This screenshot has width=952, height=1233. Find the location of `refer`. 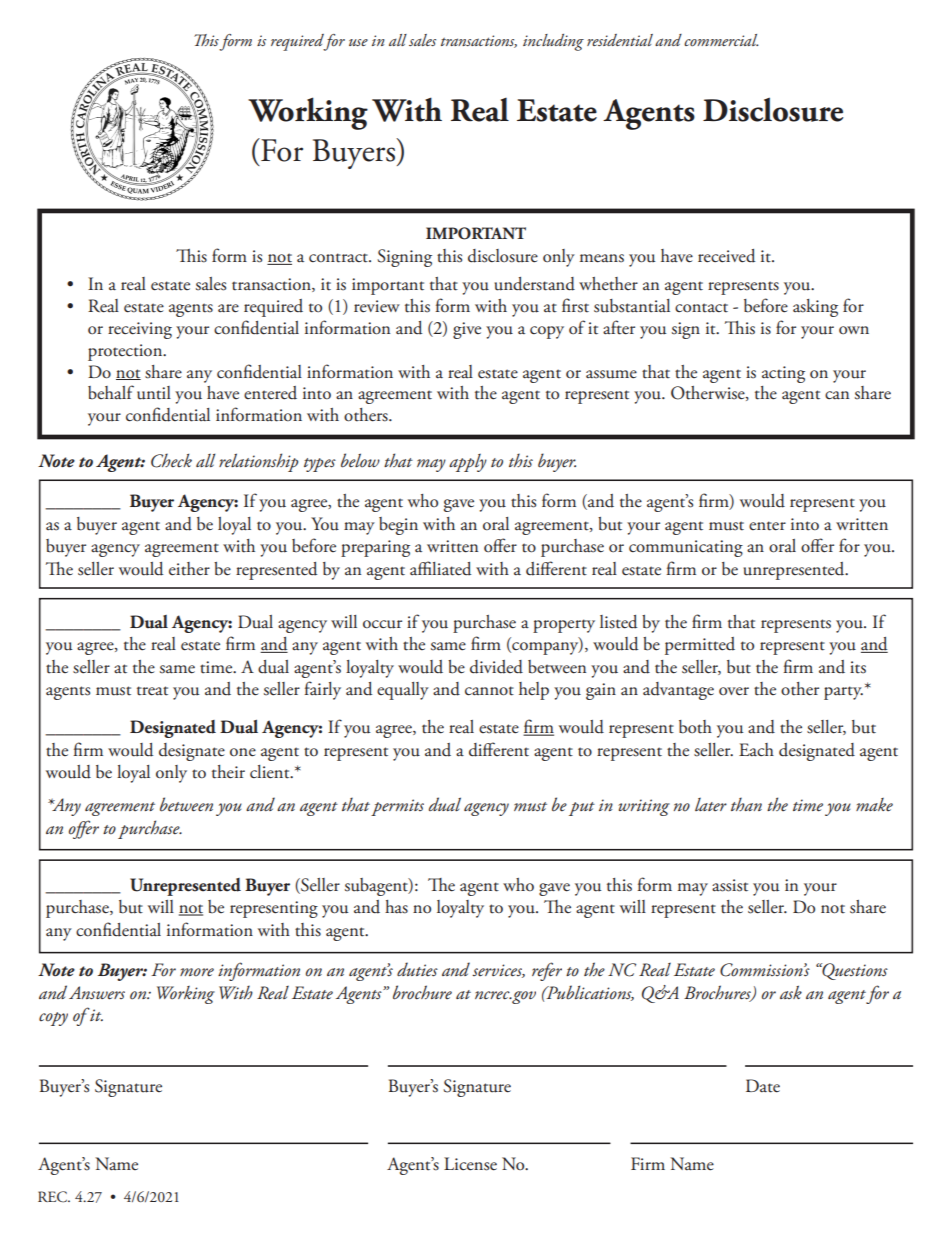

refer is located at coordinates (547, 971).
